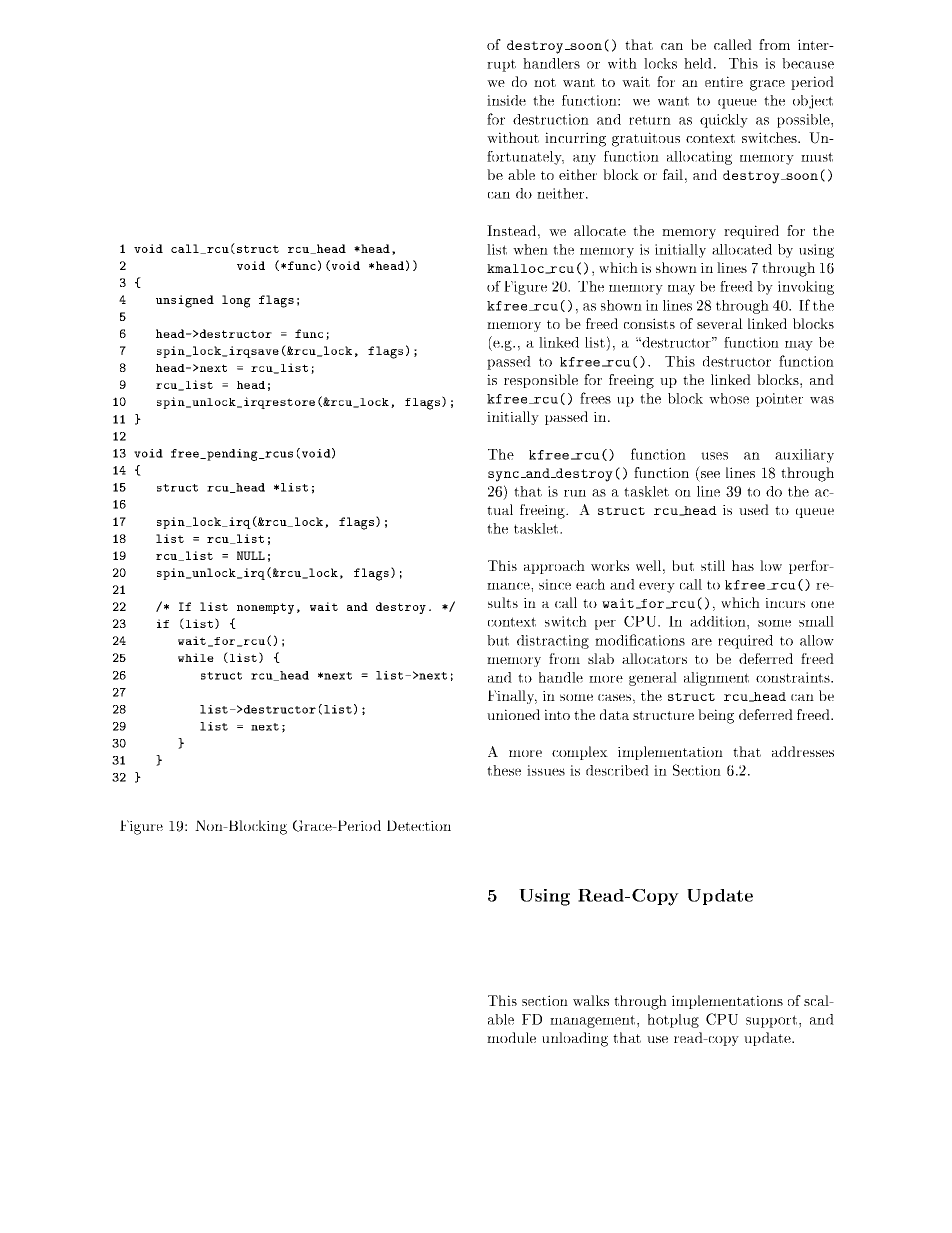 The height and width of the screenshot is (1233, 952). Describe the element at coordinates (545, 82) in the screenshot. I see `not` at that location.
